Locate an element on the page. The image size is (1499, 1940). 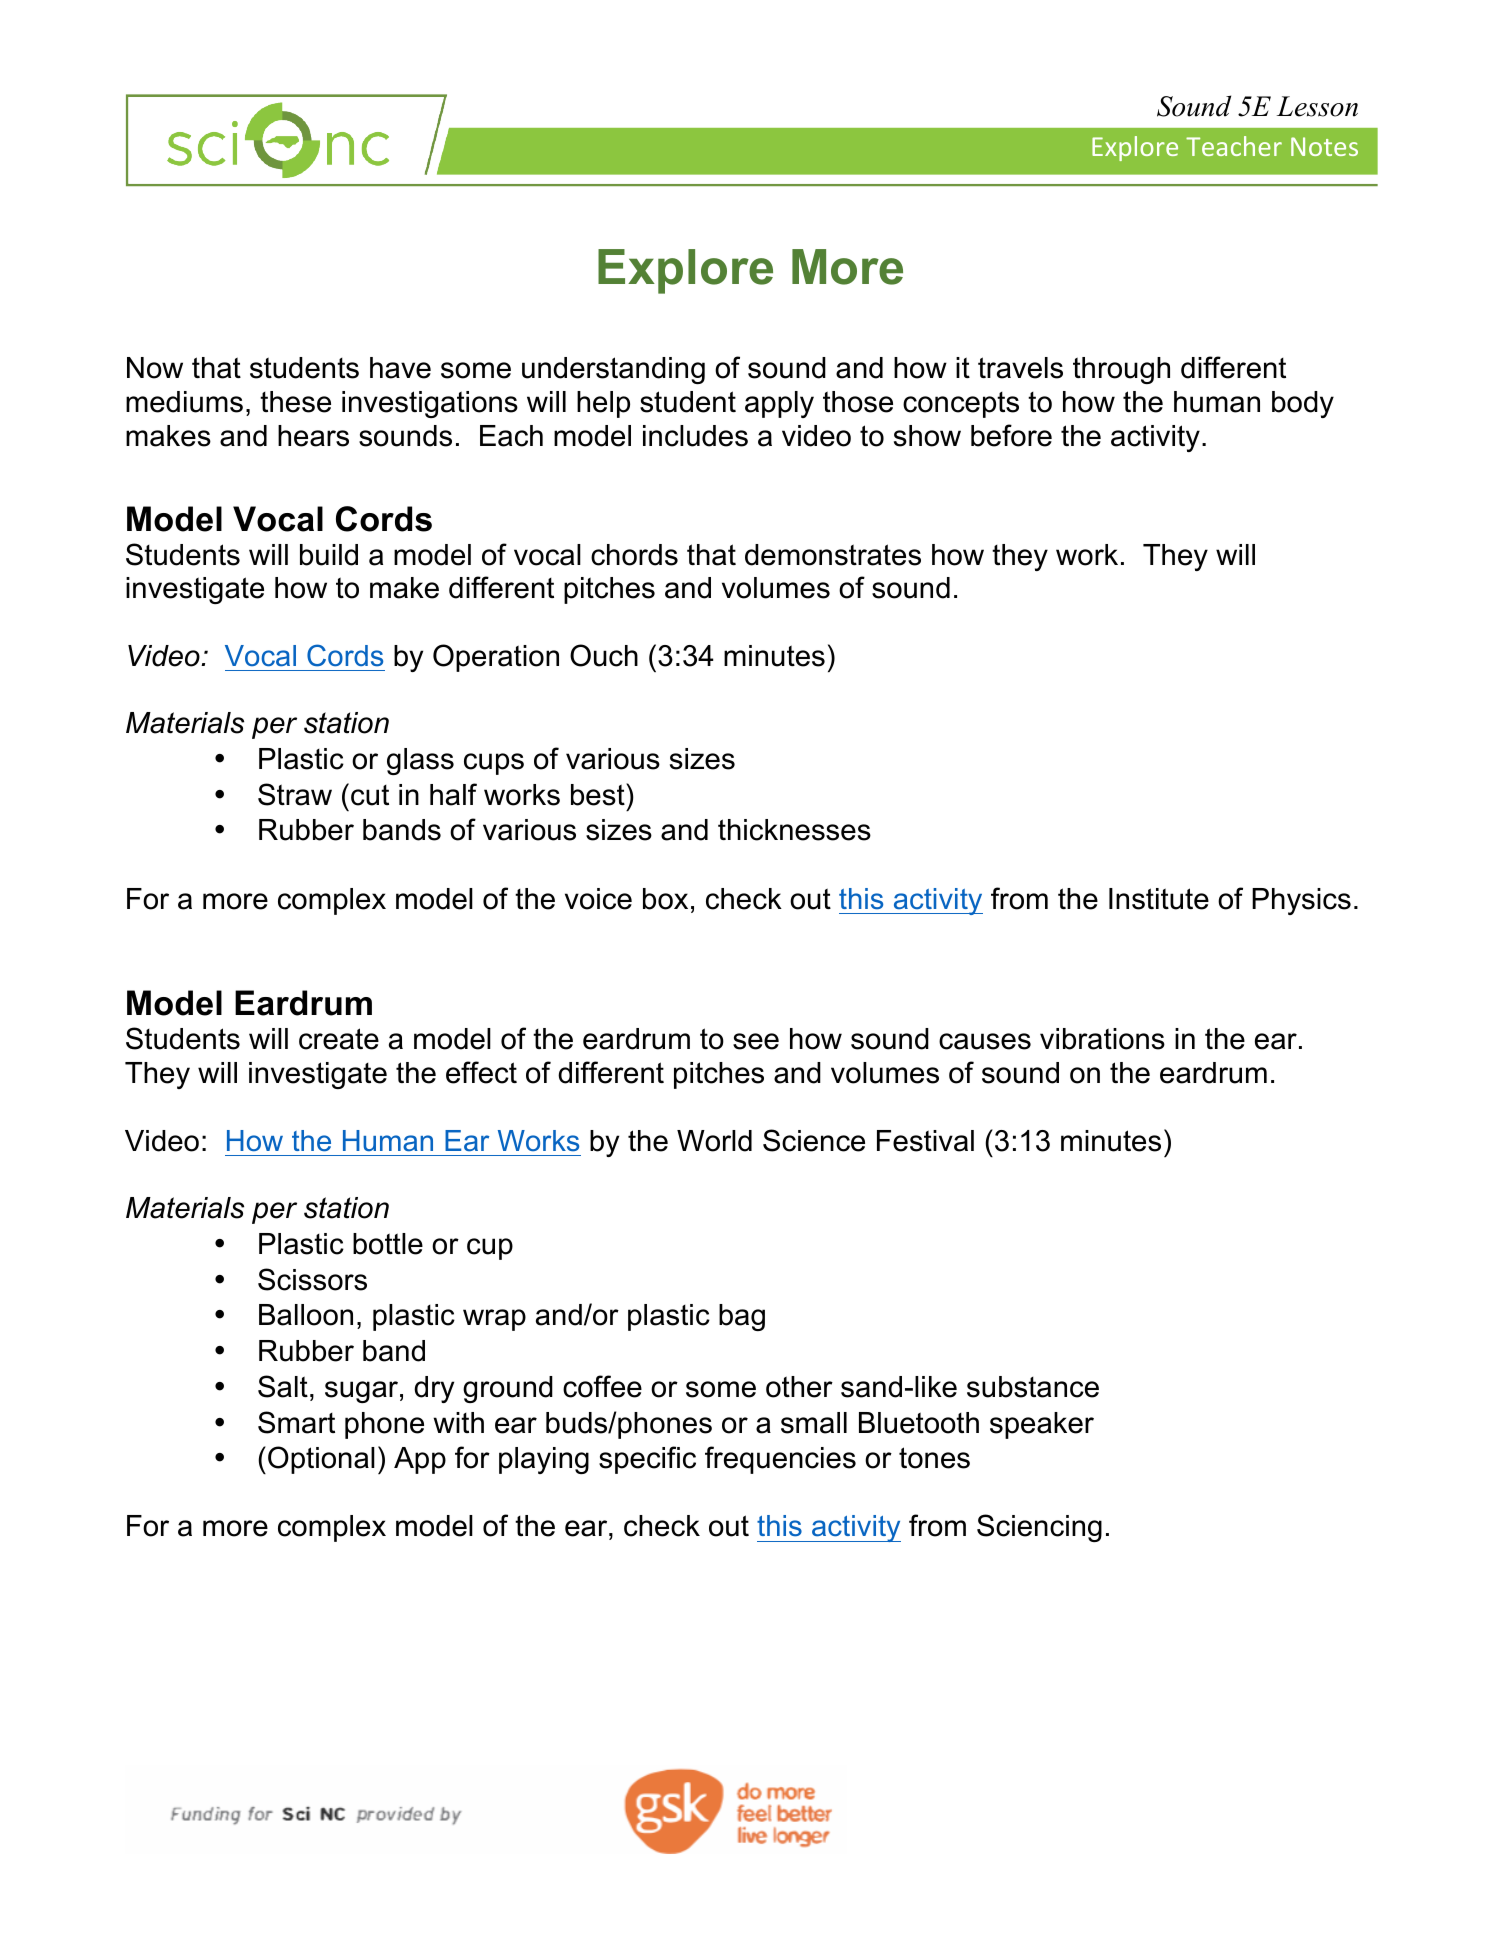
Optional is located at coordinates (321, 1460).
